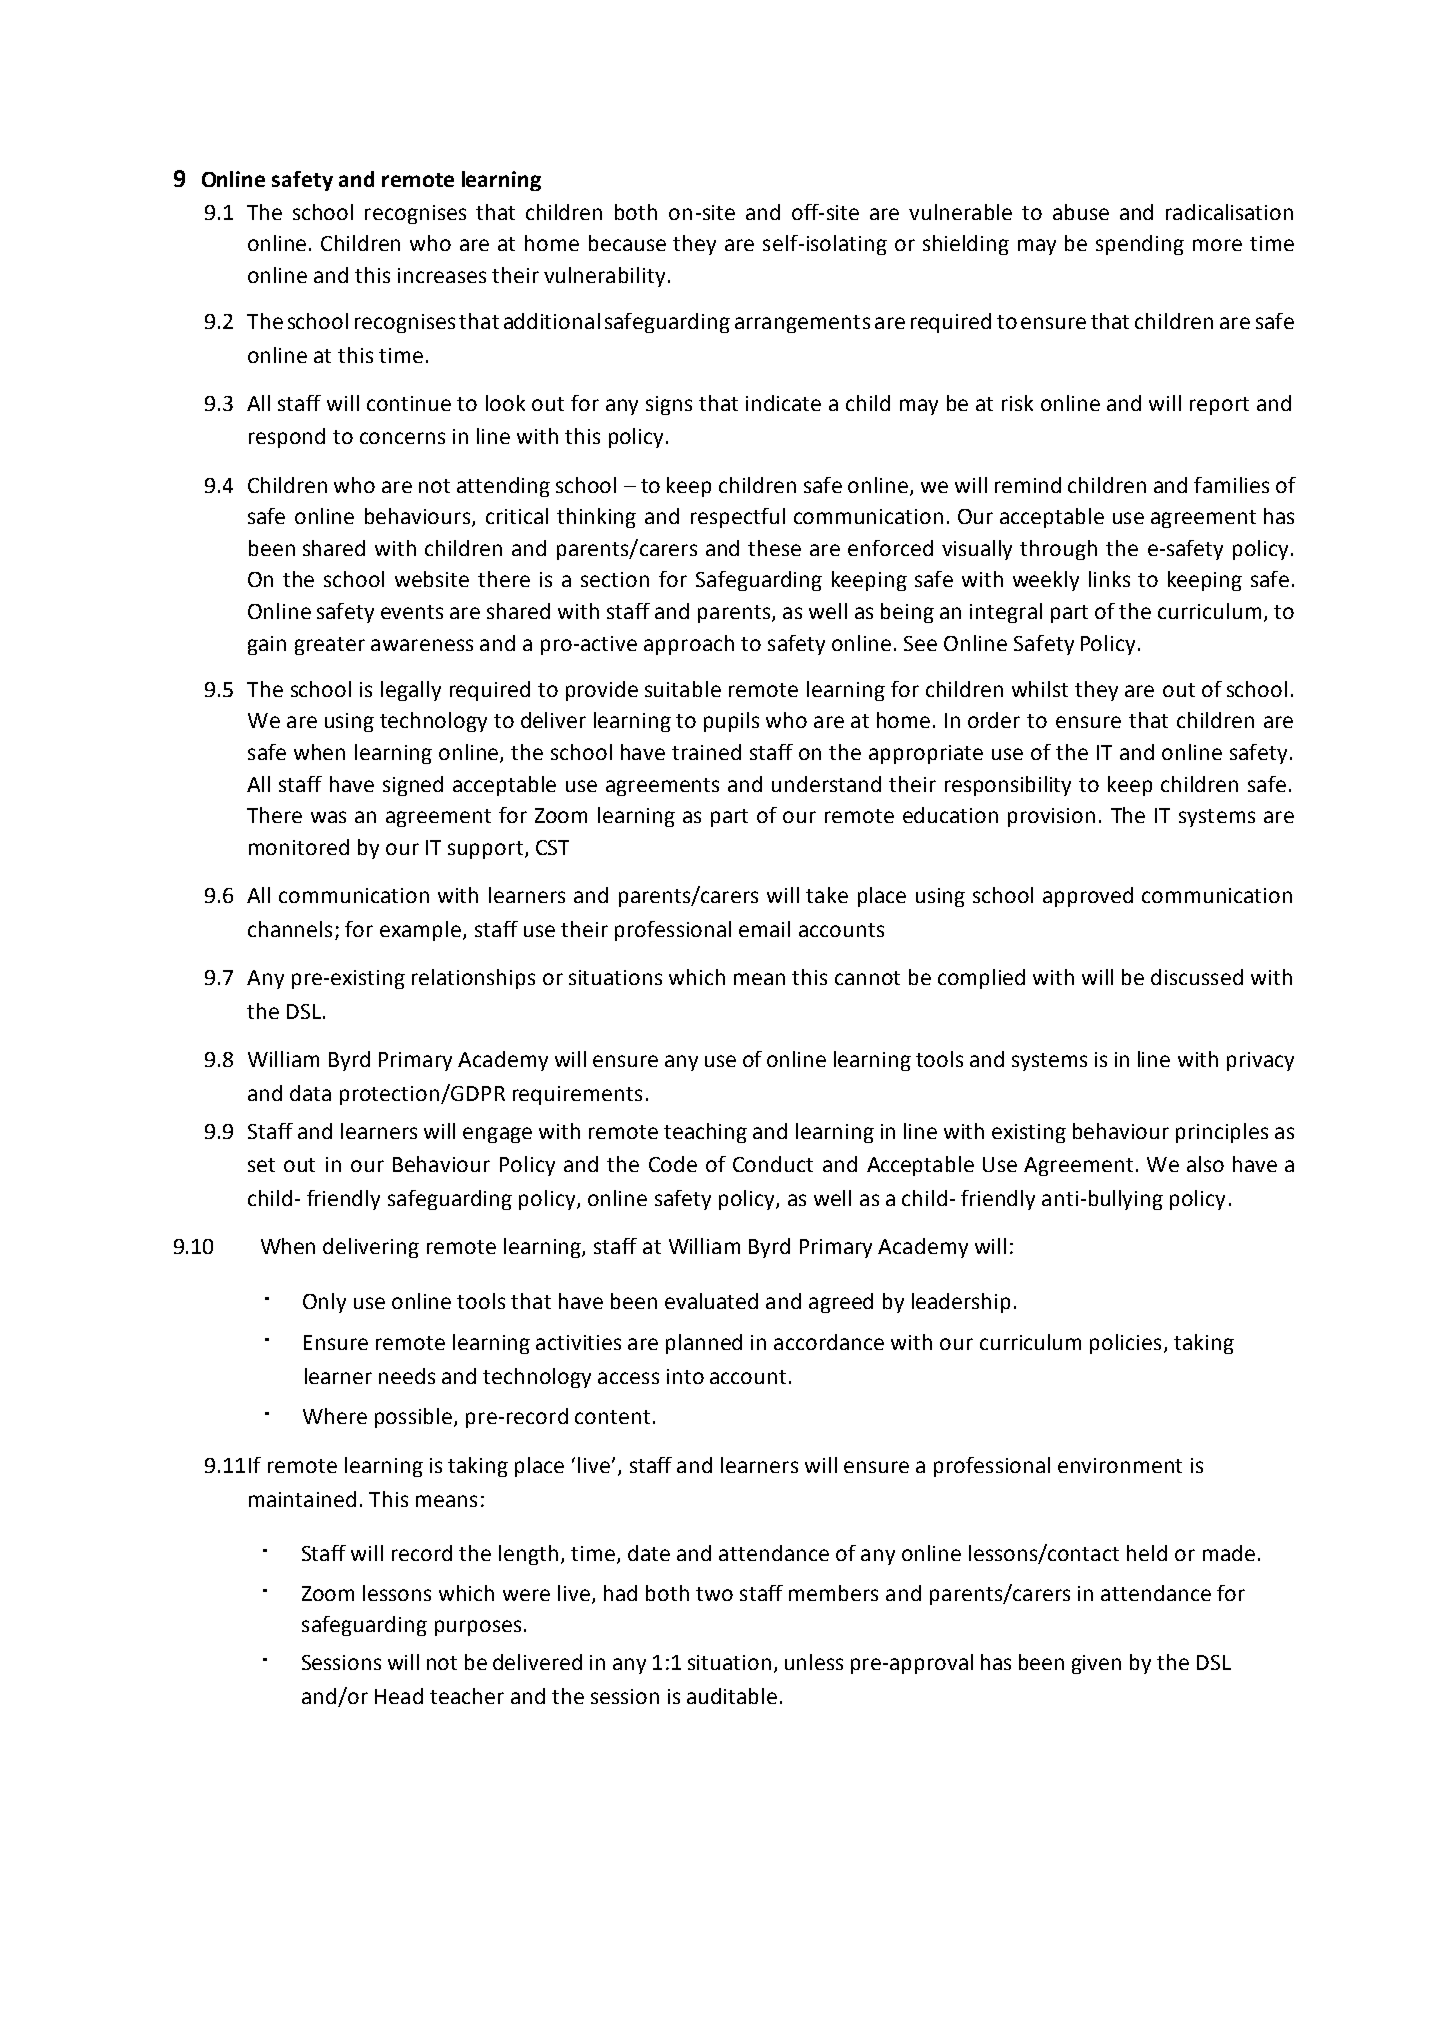  I want to click on arrangements, so click(802, 324).
